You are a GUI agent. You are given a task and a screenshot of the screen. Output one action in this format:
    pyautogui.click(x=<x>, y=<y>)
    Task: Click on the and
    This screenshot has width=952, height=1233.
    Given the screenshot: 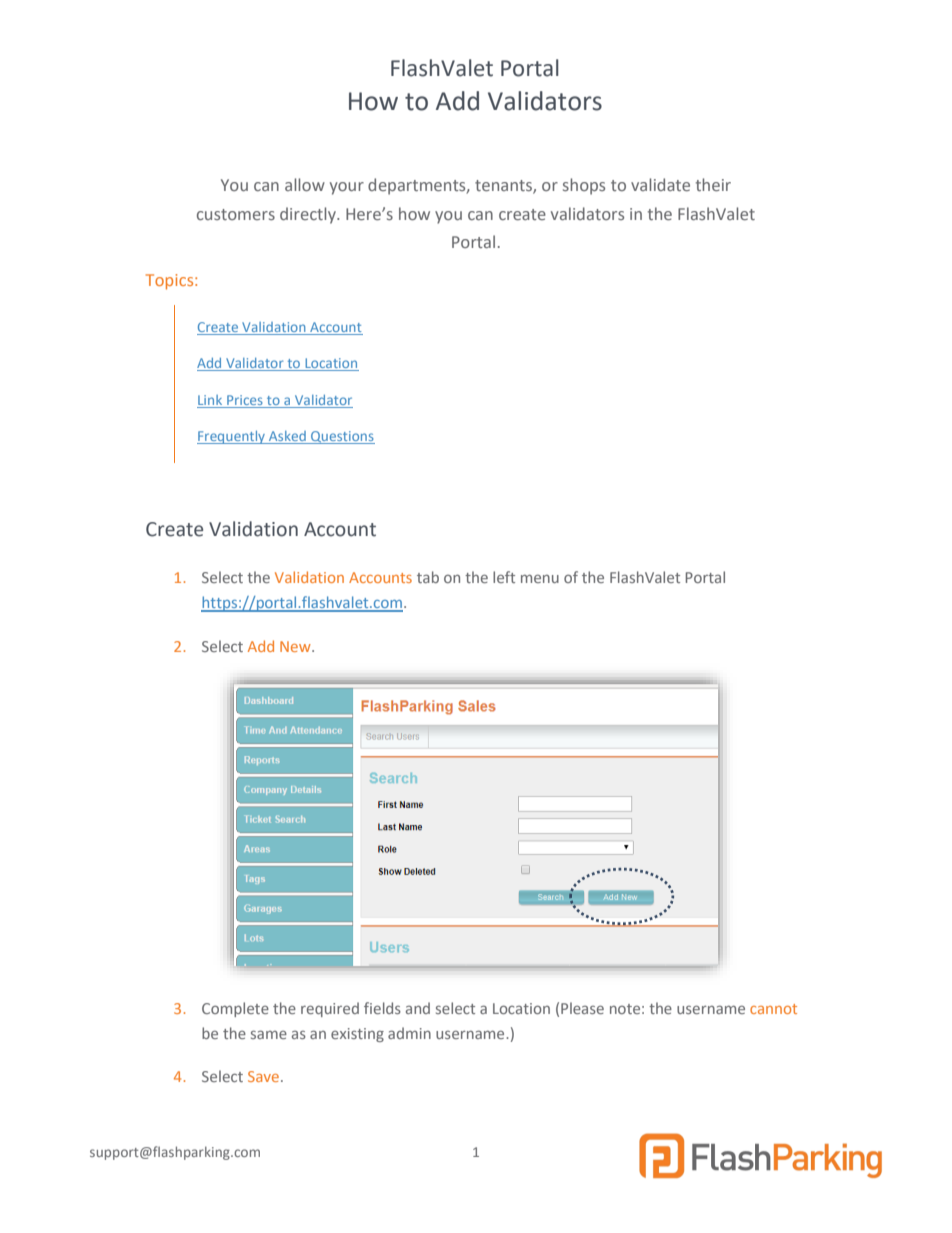 What is the action you would take?
    pyautogui.click(x=418, y=1008)
